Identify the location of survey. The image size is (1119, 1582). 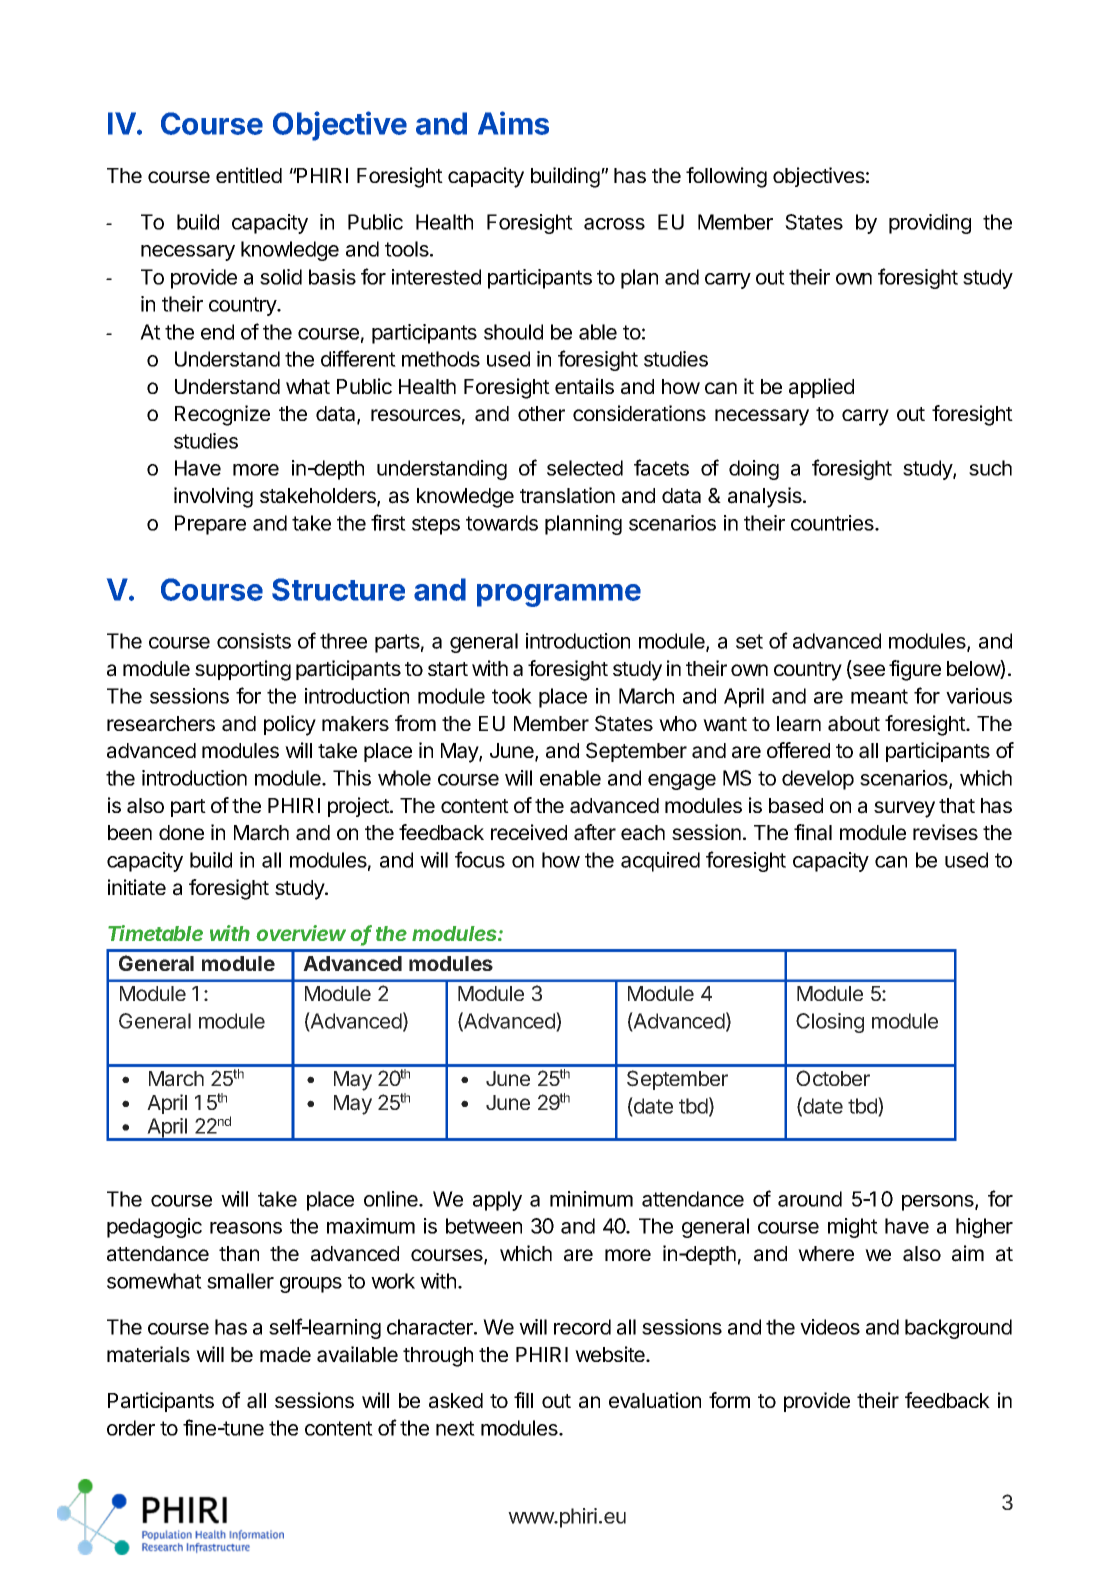
(904, 809).
